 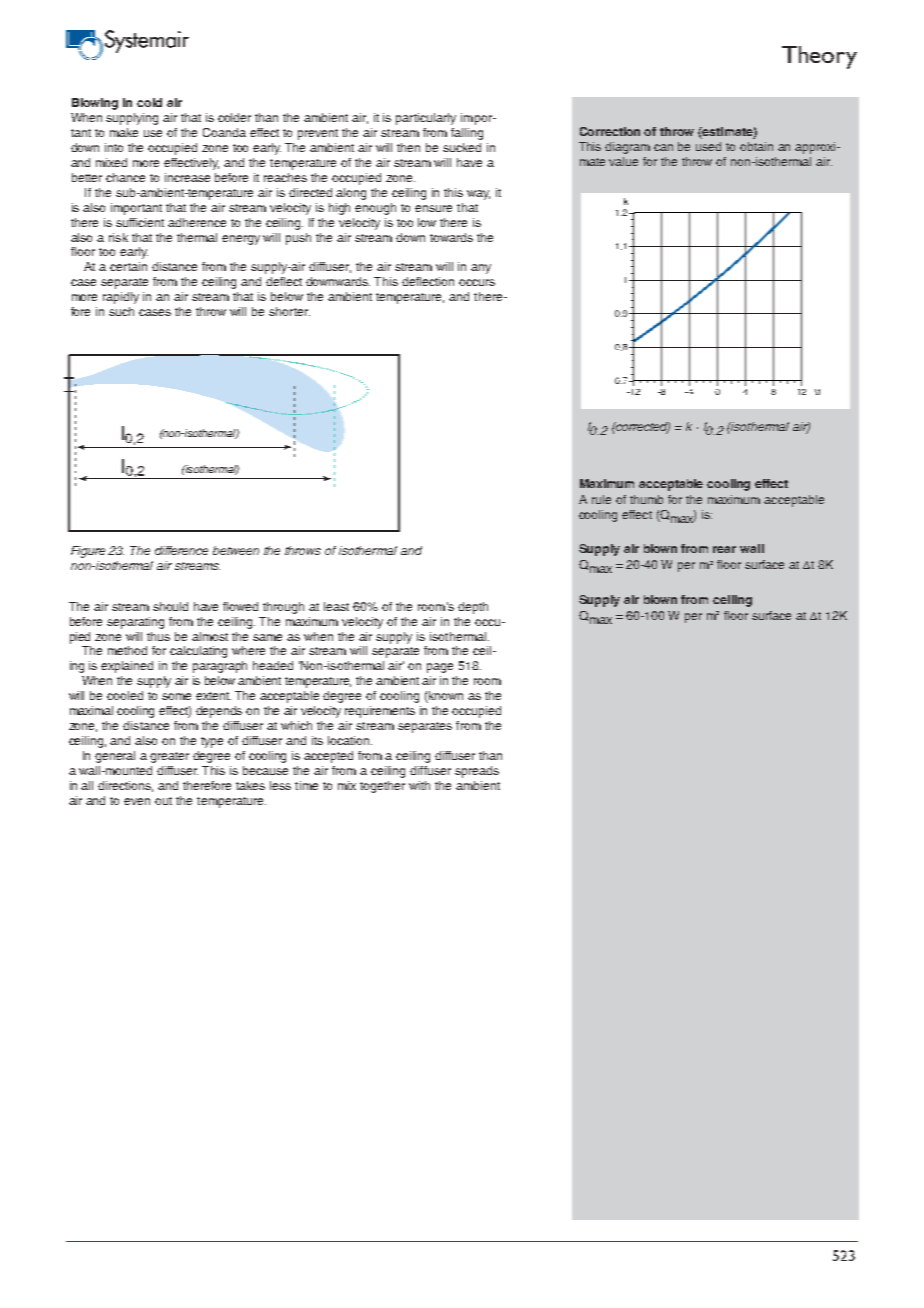 I want to click on thumb, so click(x=646, y=499).
